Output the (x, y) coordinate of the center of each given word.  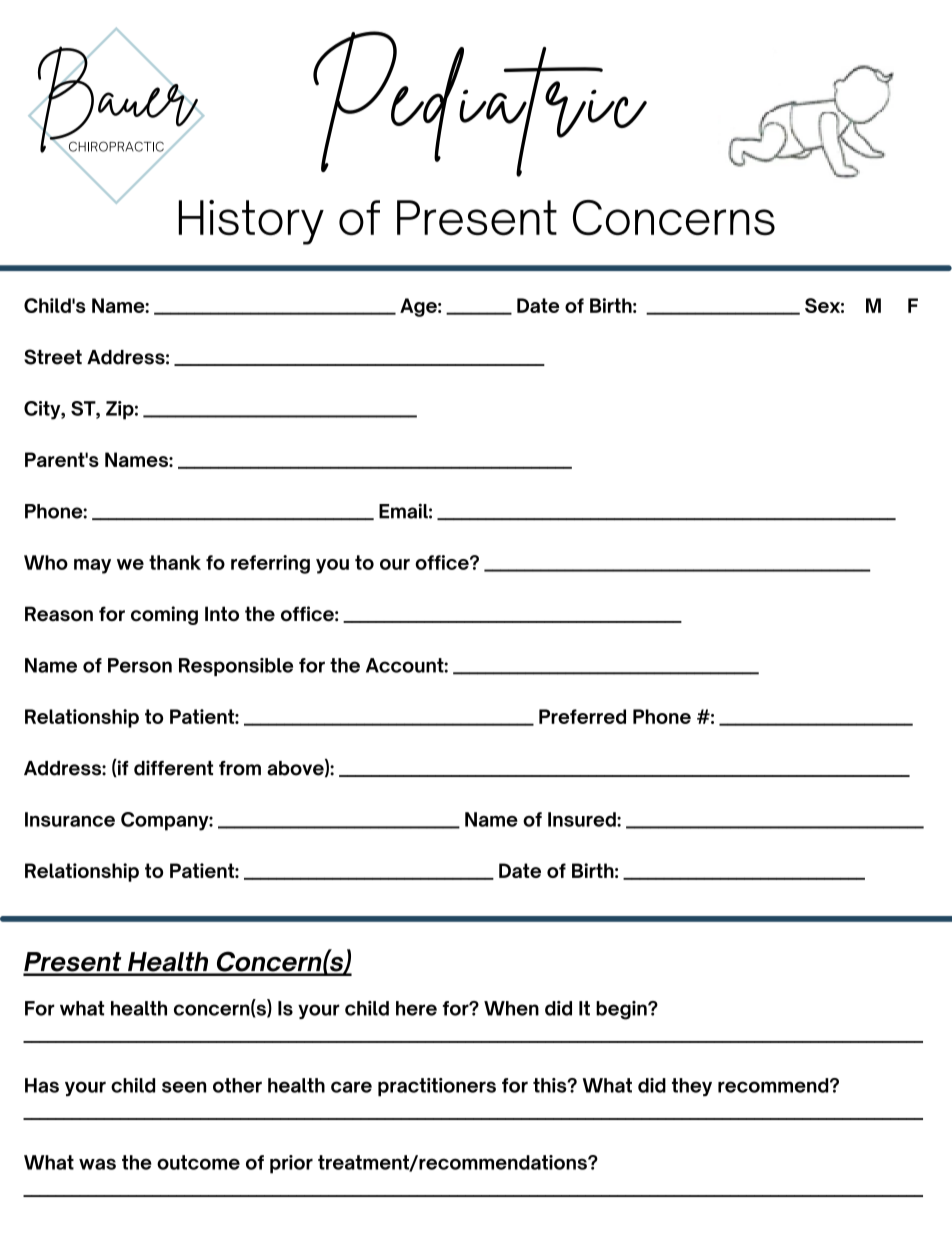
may (92, 566)
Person (140, 665)
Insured (583, 819)
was (97, 1164)
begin (622, 1010)
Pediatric (480, 104)
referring (270, 564)
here (416, 1008)
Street (53, 357)
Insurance (70, 819)
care (351, 1087)
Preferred (582, 716)
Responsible (236, 667)
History (251, 222)
